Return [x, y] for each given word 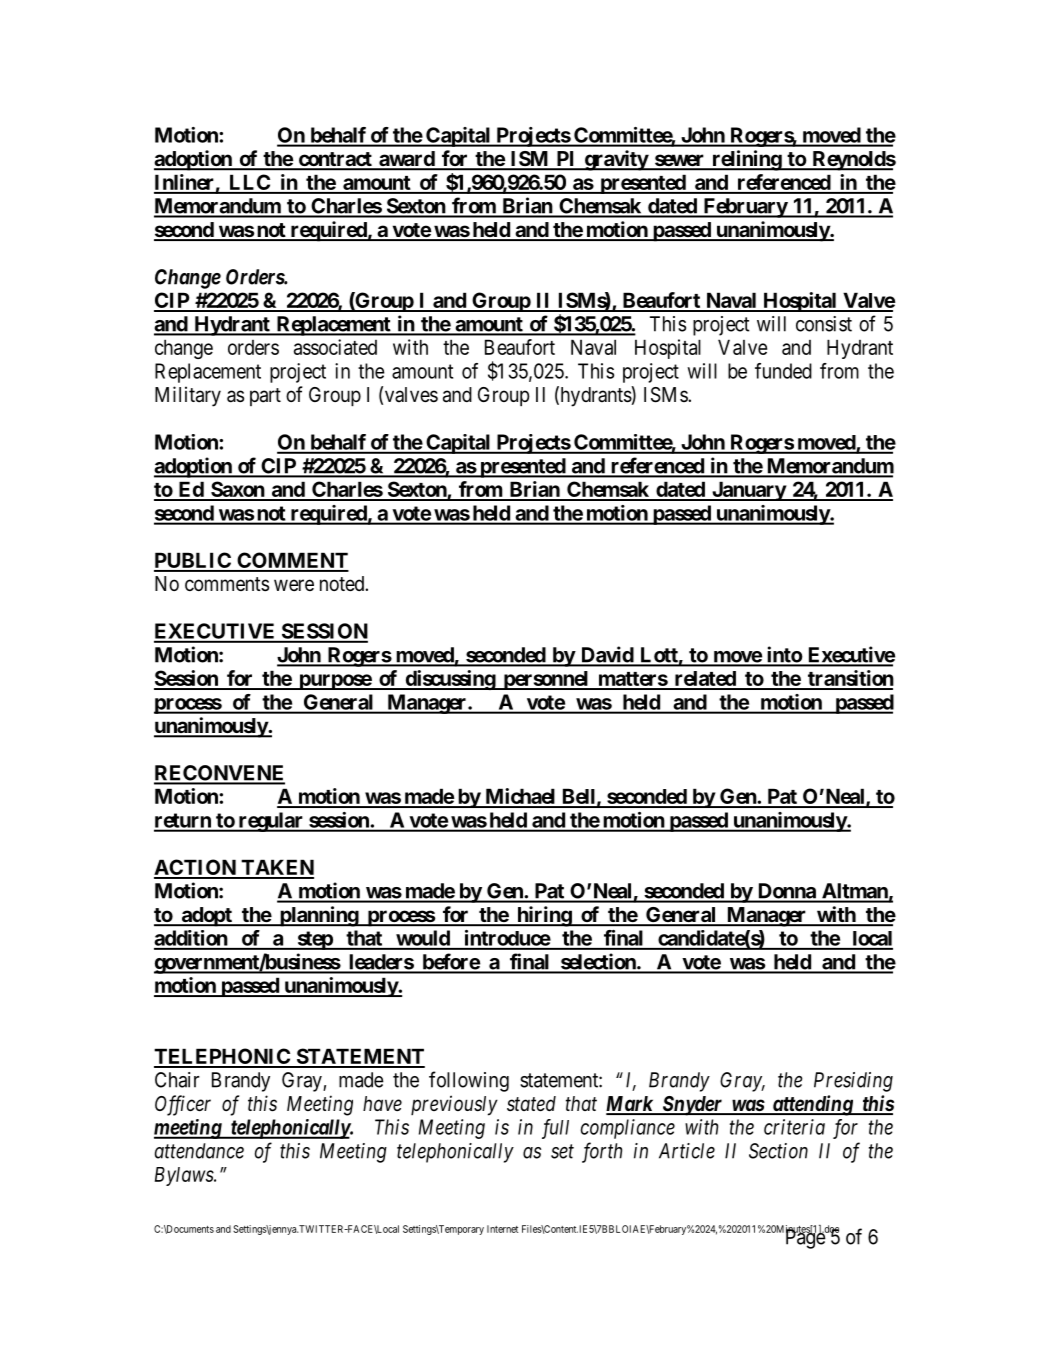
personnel [546, 680]
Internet [502, 1229]
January [748, 491]
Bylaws [185, 1176]
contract [335, 160]
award [406, 160]
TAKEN [276, 868]
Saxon [237, 490]
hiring [544, 916]
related [705, 680]
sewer [679, 161]
